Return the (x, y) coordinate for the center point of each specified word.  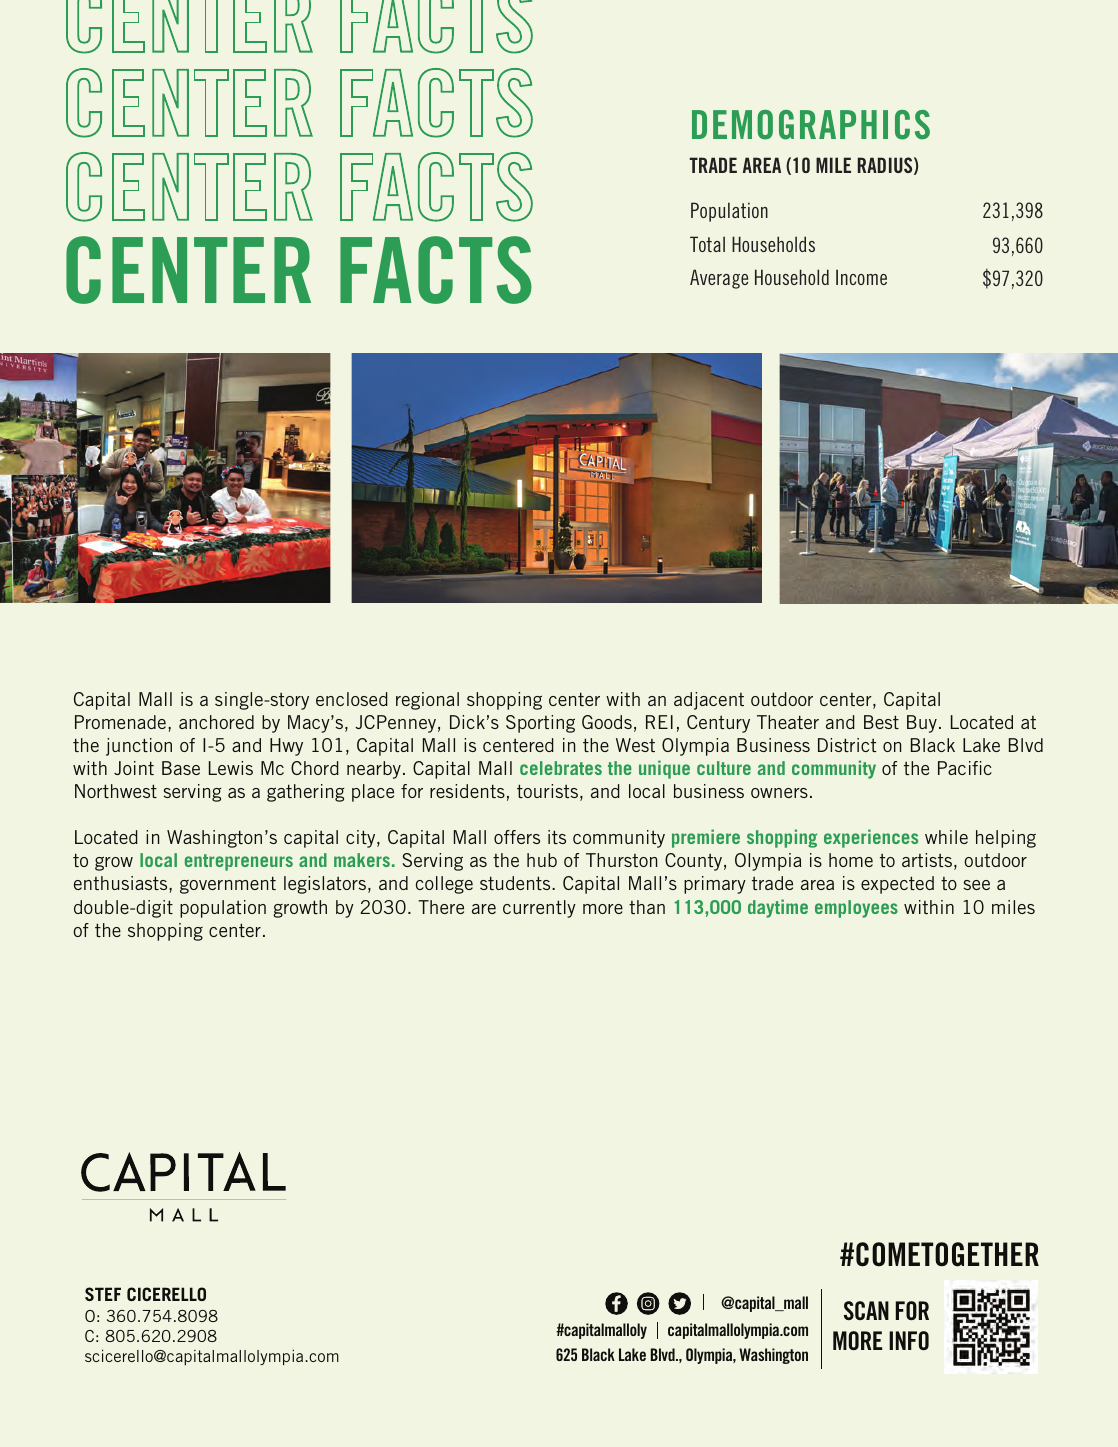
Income (861, 277)
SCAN (866, 1311)
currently (539, 909)
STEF (103, 1294)
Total (707, 244)
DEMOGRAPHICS (811, 125)
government (228, 885)
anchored (216, 722)
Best (881, 722)
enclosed (352, 699)
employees (856, 909)
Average (719, 279)
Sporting (540, 724)
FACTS (436, 270)
